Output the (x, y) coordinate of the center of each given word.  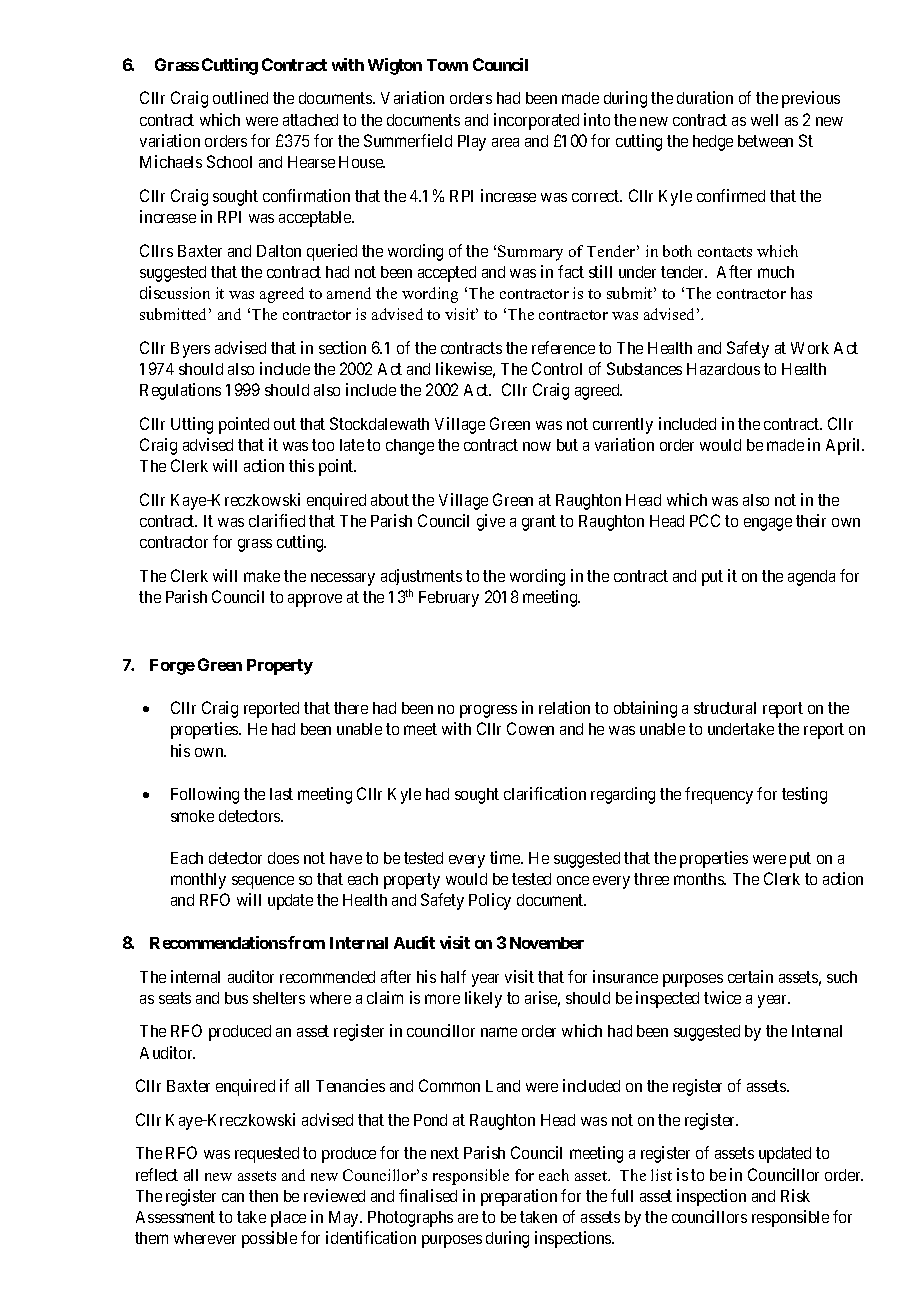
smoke (192, 816)
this (301, 465)
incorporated (536, 121)
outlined (240, 97)
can (233, 1197)
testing (804, 795)
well (764, 120)
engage (768, 524)
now (537, 446)
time (506, 857)
